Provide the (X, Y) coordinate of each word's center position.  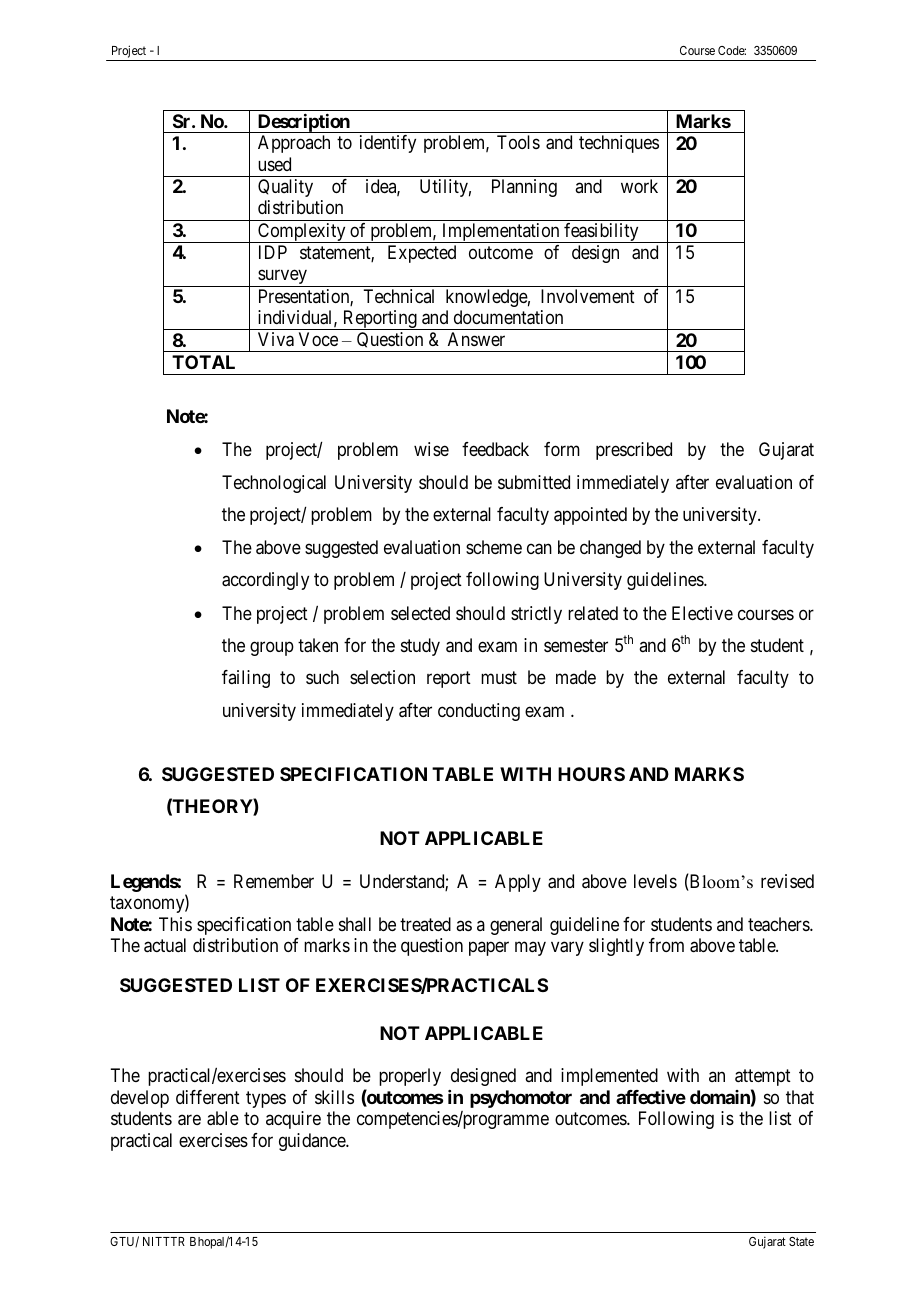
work (639, 186)
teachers (779, 924)
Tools (518, 142)
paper (489, 948)
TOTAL (203, 362)
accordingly (265, 581)
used (274, 164)
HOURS (591, 774)
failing (246, 679)
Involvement (588, 296)
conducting (479, 712)
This (175, 924)
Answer (476, 339)
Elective (702, 613)
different (208, 1097)
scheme (494, 547)
